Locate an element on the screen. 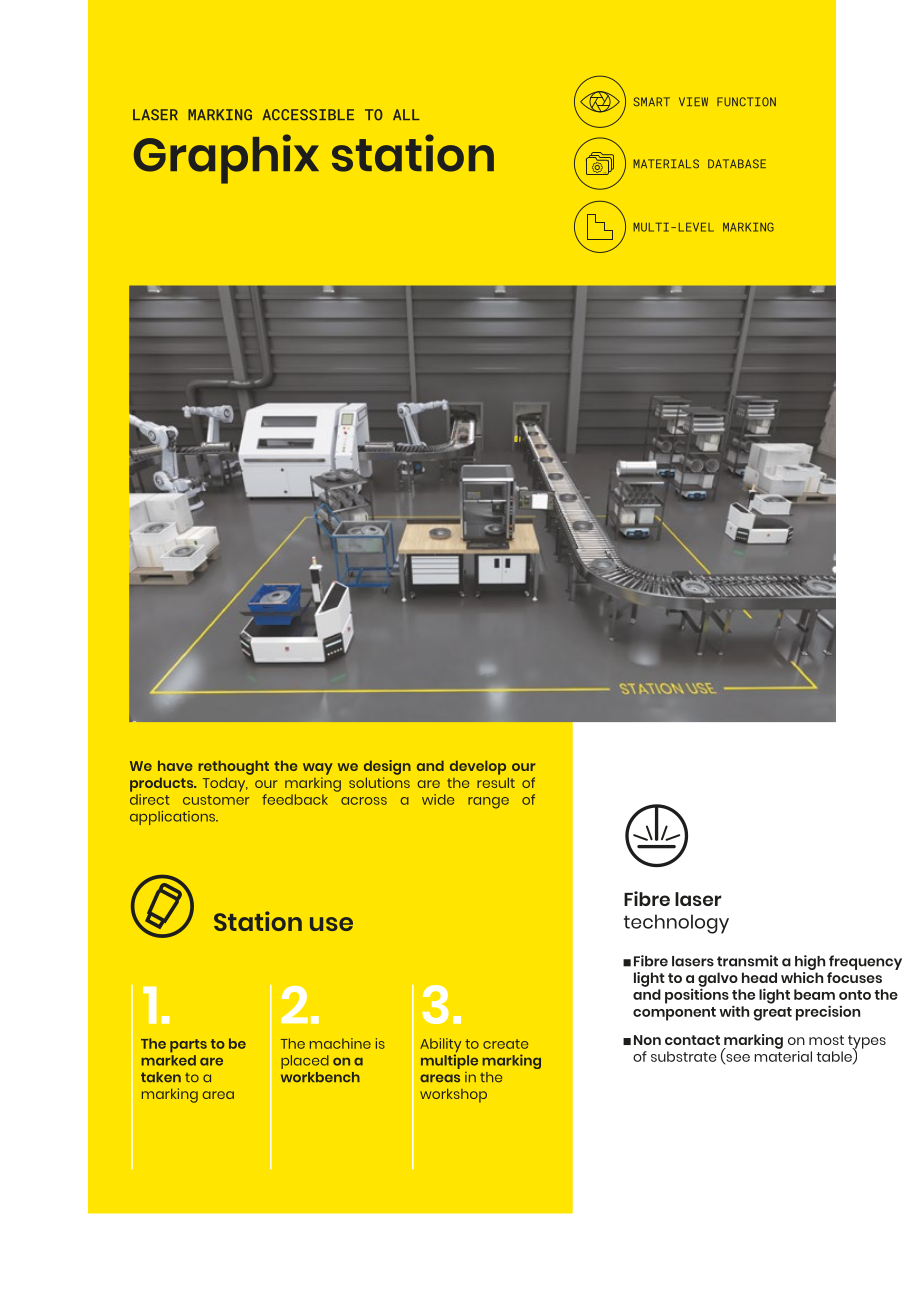 This screenshot has width=924, height=1308. parts is located at coordinates (188, 1046).
